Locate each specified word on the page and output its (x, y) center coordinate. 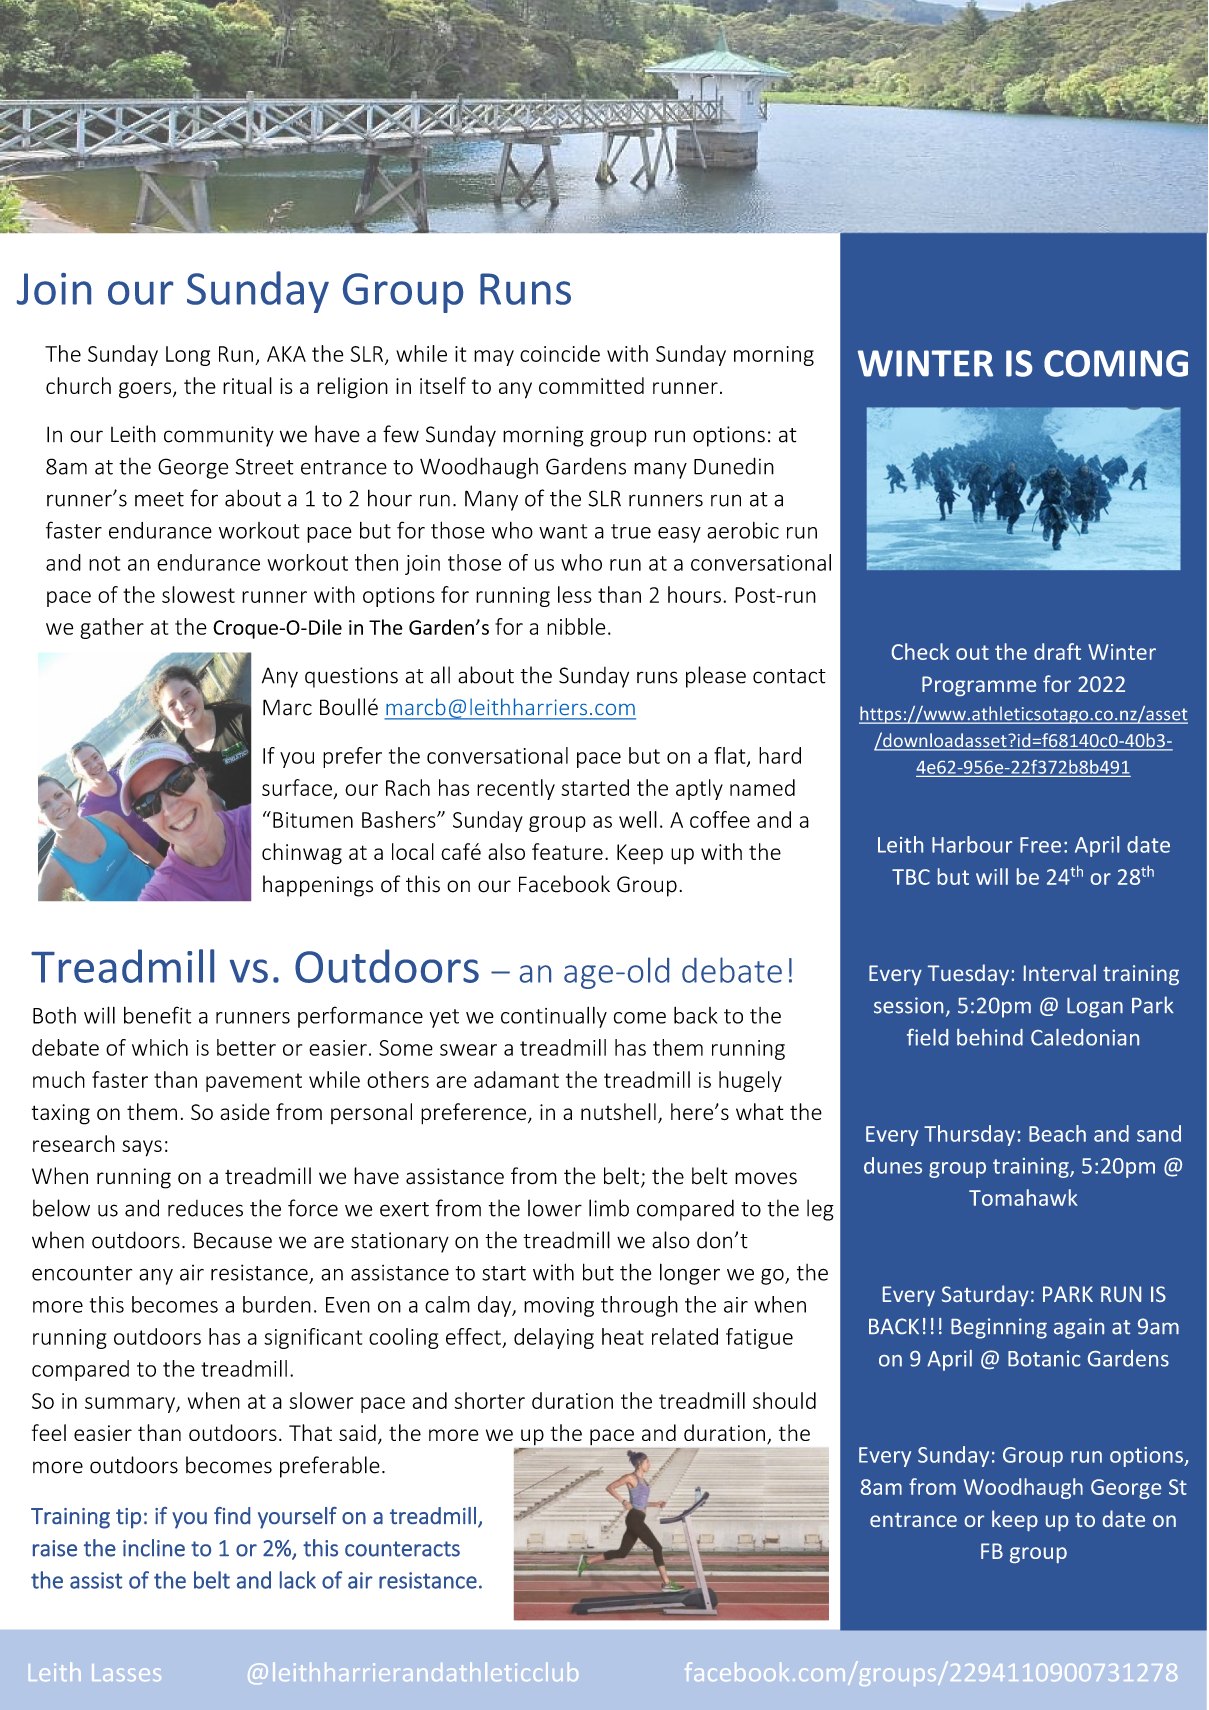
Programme (979, 686)
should (784, 1400)
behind (990, 1037)
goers (146, 390)
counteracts (402, 1549)
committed (591, 385)
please (716, 677)
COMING (1116, 363)
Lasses (126, 1672)
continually (554, 1017)
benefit (157, 1015)
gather (112, 628)
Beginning (999, 1328)
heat (623, 1336)
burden (277, 1304)
